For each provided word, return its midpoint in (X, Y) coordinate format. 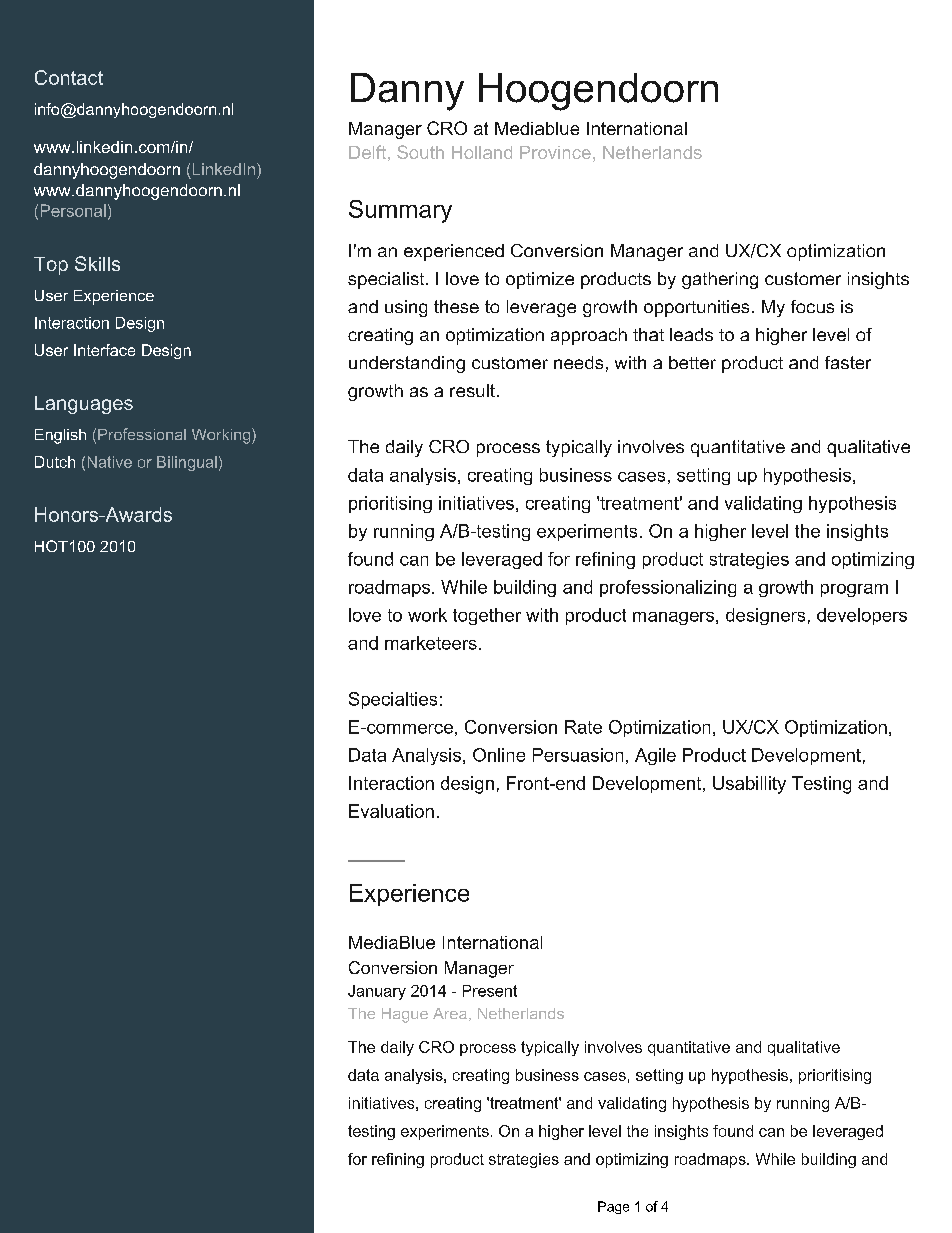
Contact (69, 77)
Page (613, 1207)
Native (110, 462)
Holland (482, 152)
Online (499, 755)
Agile (655, 756)
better (692, 362)
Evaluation (391, 811)
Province (555, 152)
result (472, 390)
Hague (405, 1015)
